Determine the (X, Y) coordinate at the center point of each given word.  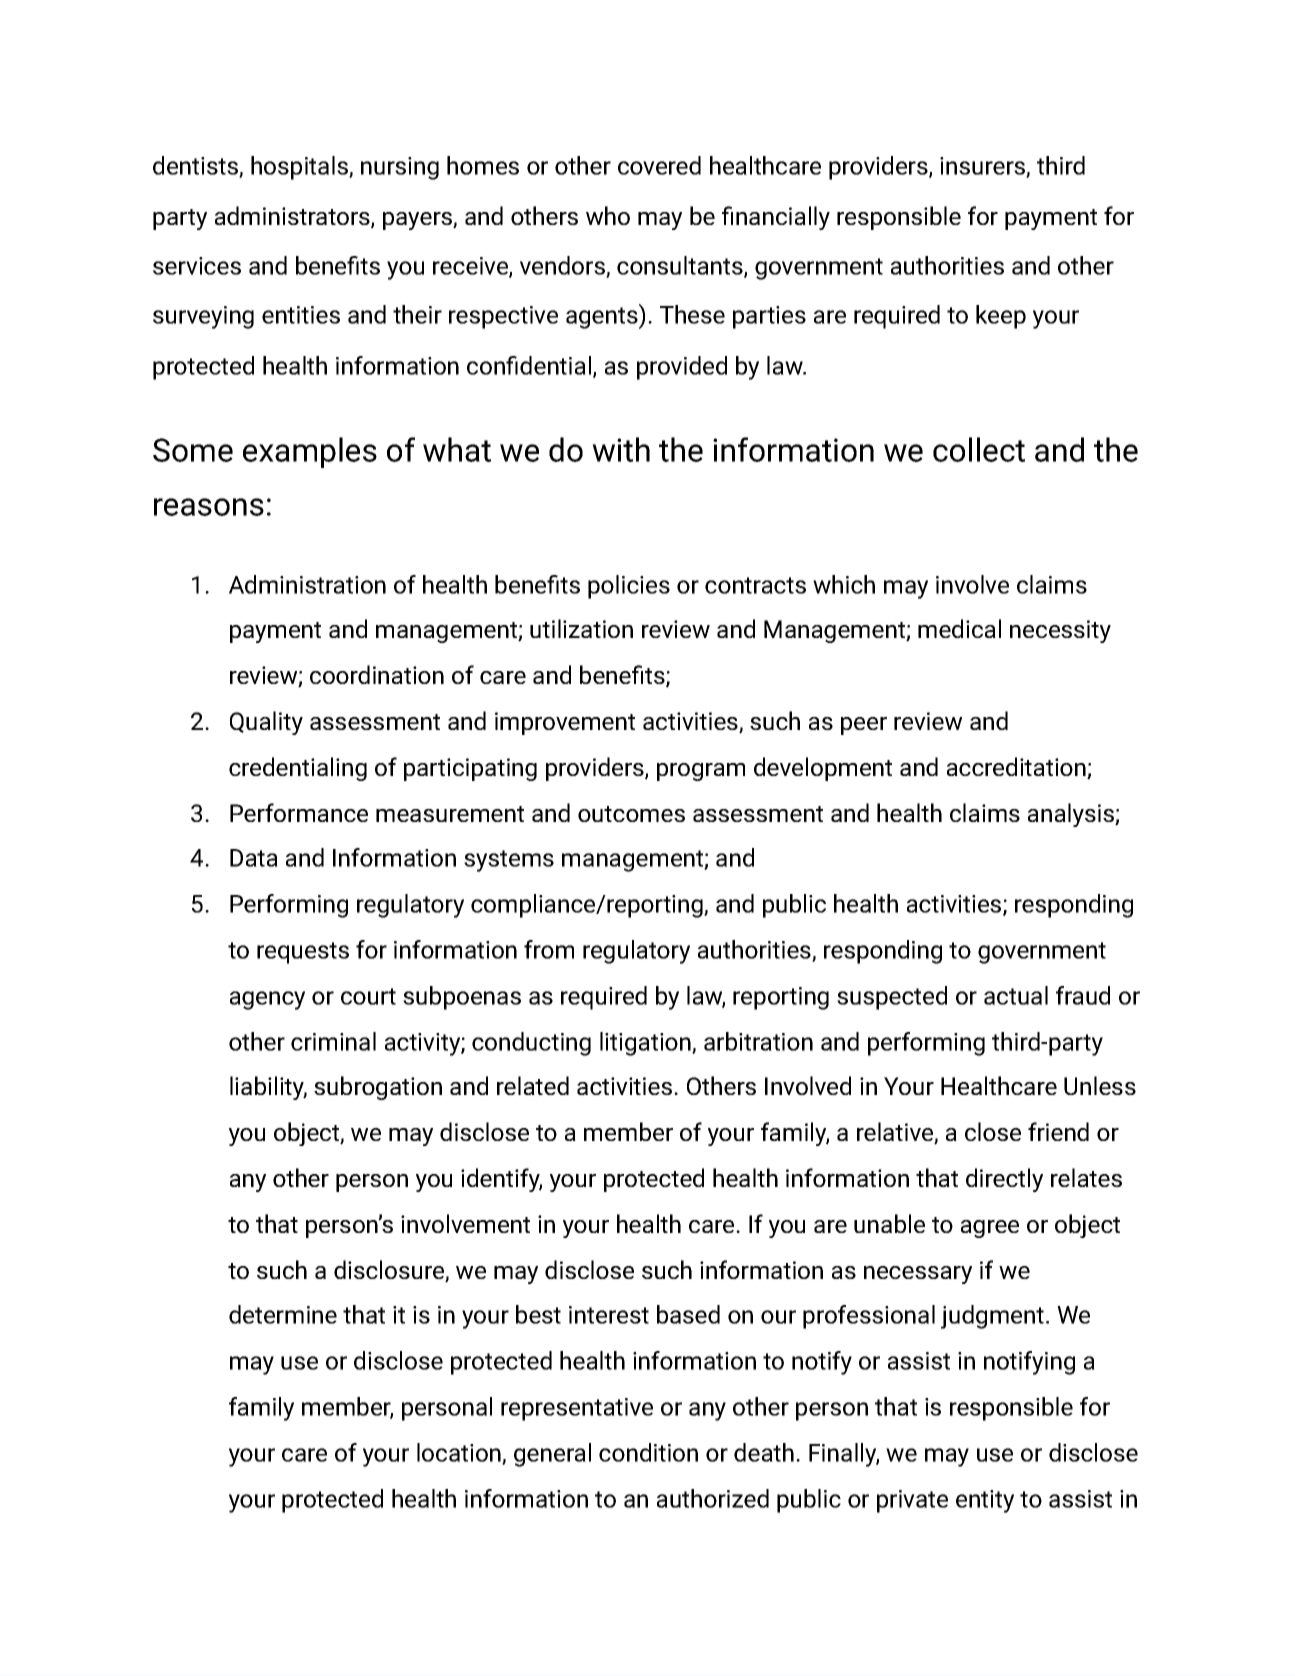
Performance (299, 812)
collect (979, 449)
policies (629, 587)
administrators (293, 217)
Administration (307, 584)
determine (283, 1314)
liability (268, 1088)
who (608, 215)
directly (1004, 1180)
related (533, 1085)
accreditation (1017, 768)
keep (1001, 317)
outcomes (631, 814)
